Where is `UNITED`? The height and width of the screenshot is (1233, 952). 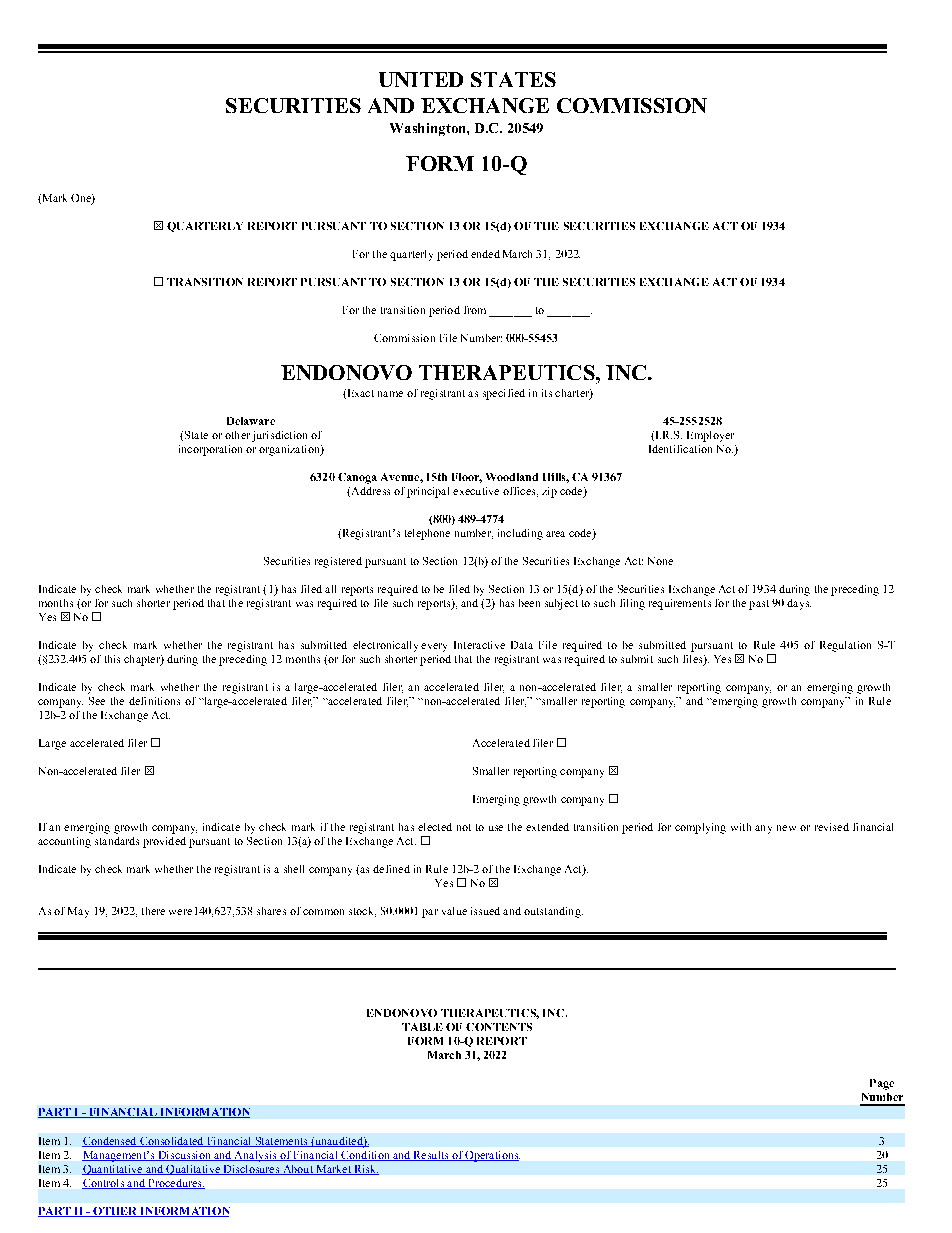 UNITED is located at coordinates (421, 79).
